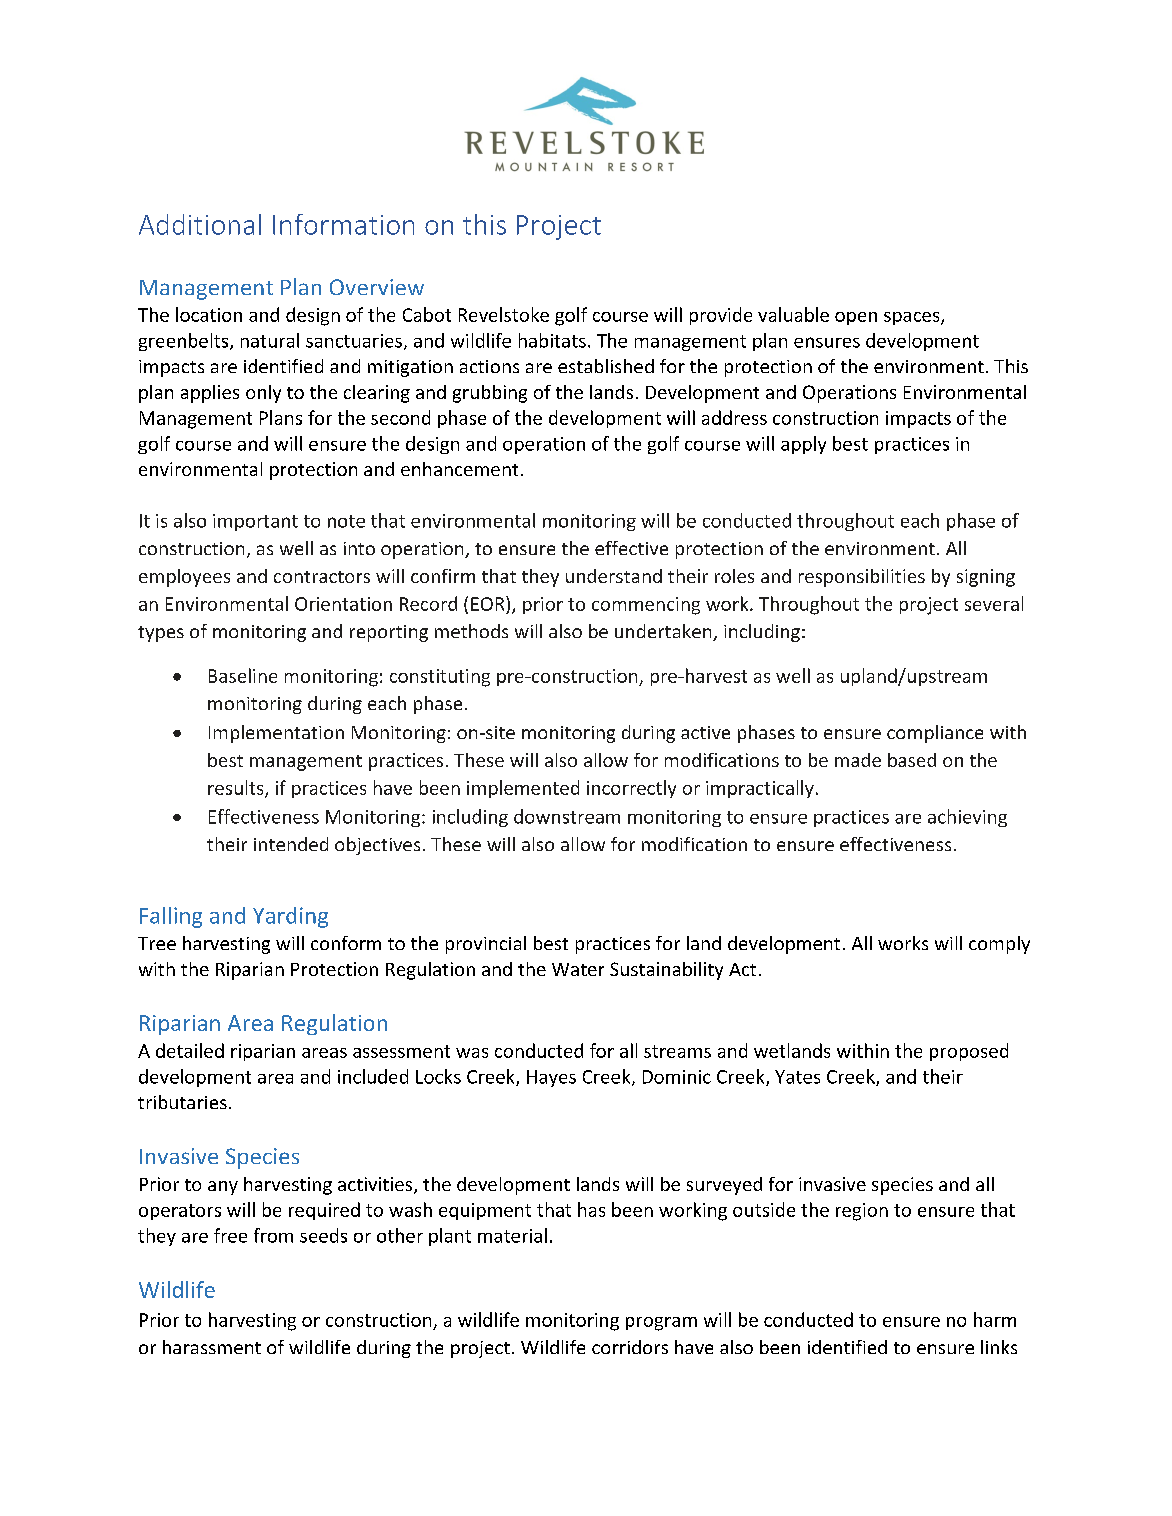  I want to click on compliance, so click(935, 734).
